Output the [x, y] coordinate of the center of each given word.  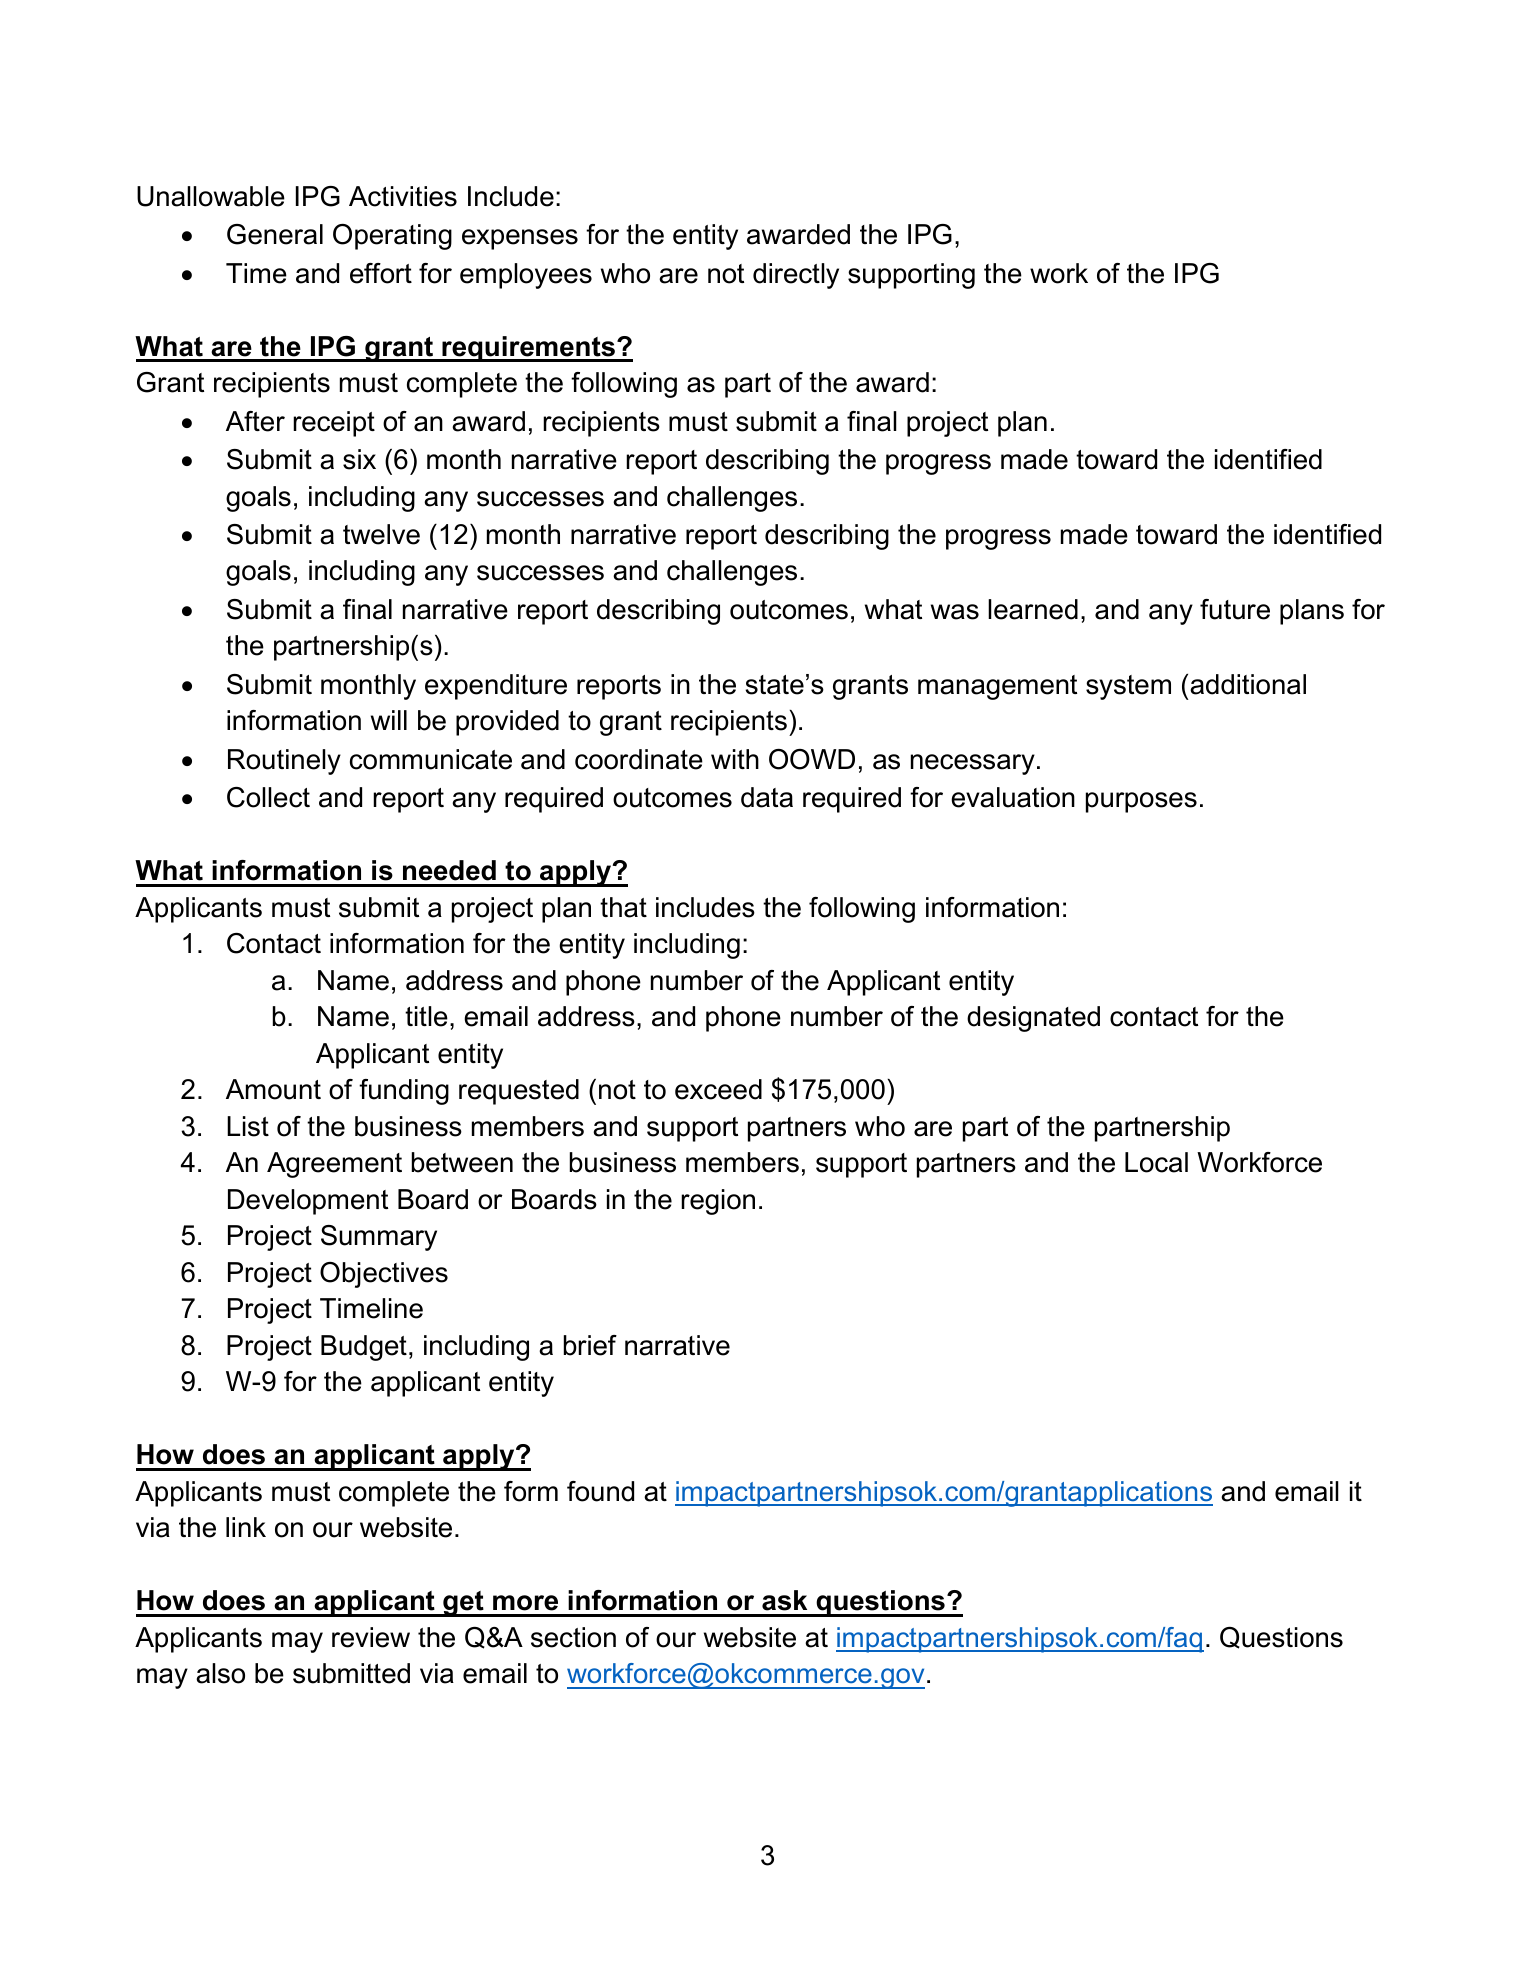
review [371, 1637]
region [718, 1202]
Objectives [384, 1275]
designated [1033, 1019]
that [623, 907]
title [426, 1016]
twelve [381, 534]
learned [1033, 609]
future [1235, 609]
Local [1156, 1162]
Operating [392, 237]
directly [796, 276]
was [955, 612]
